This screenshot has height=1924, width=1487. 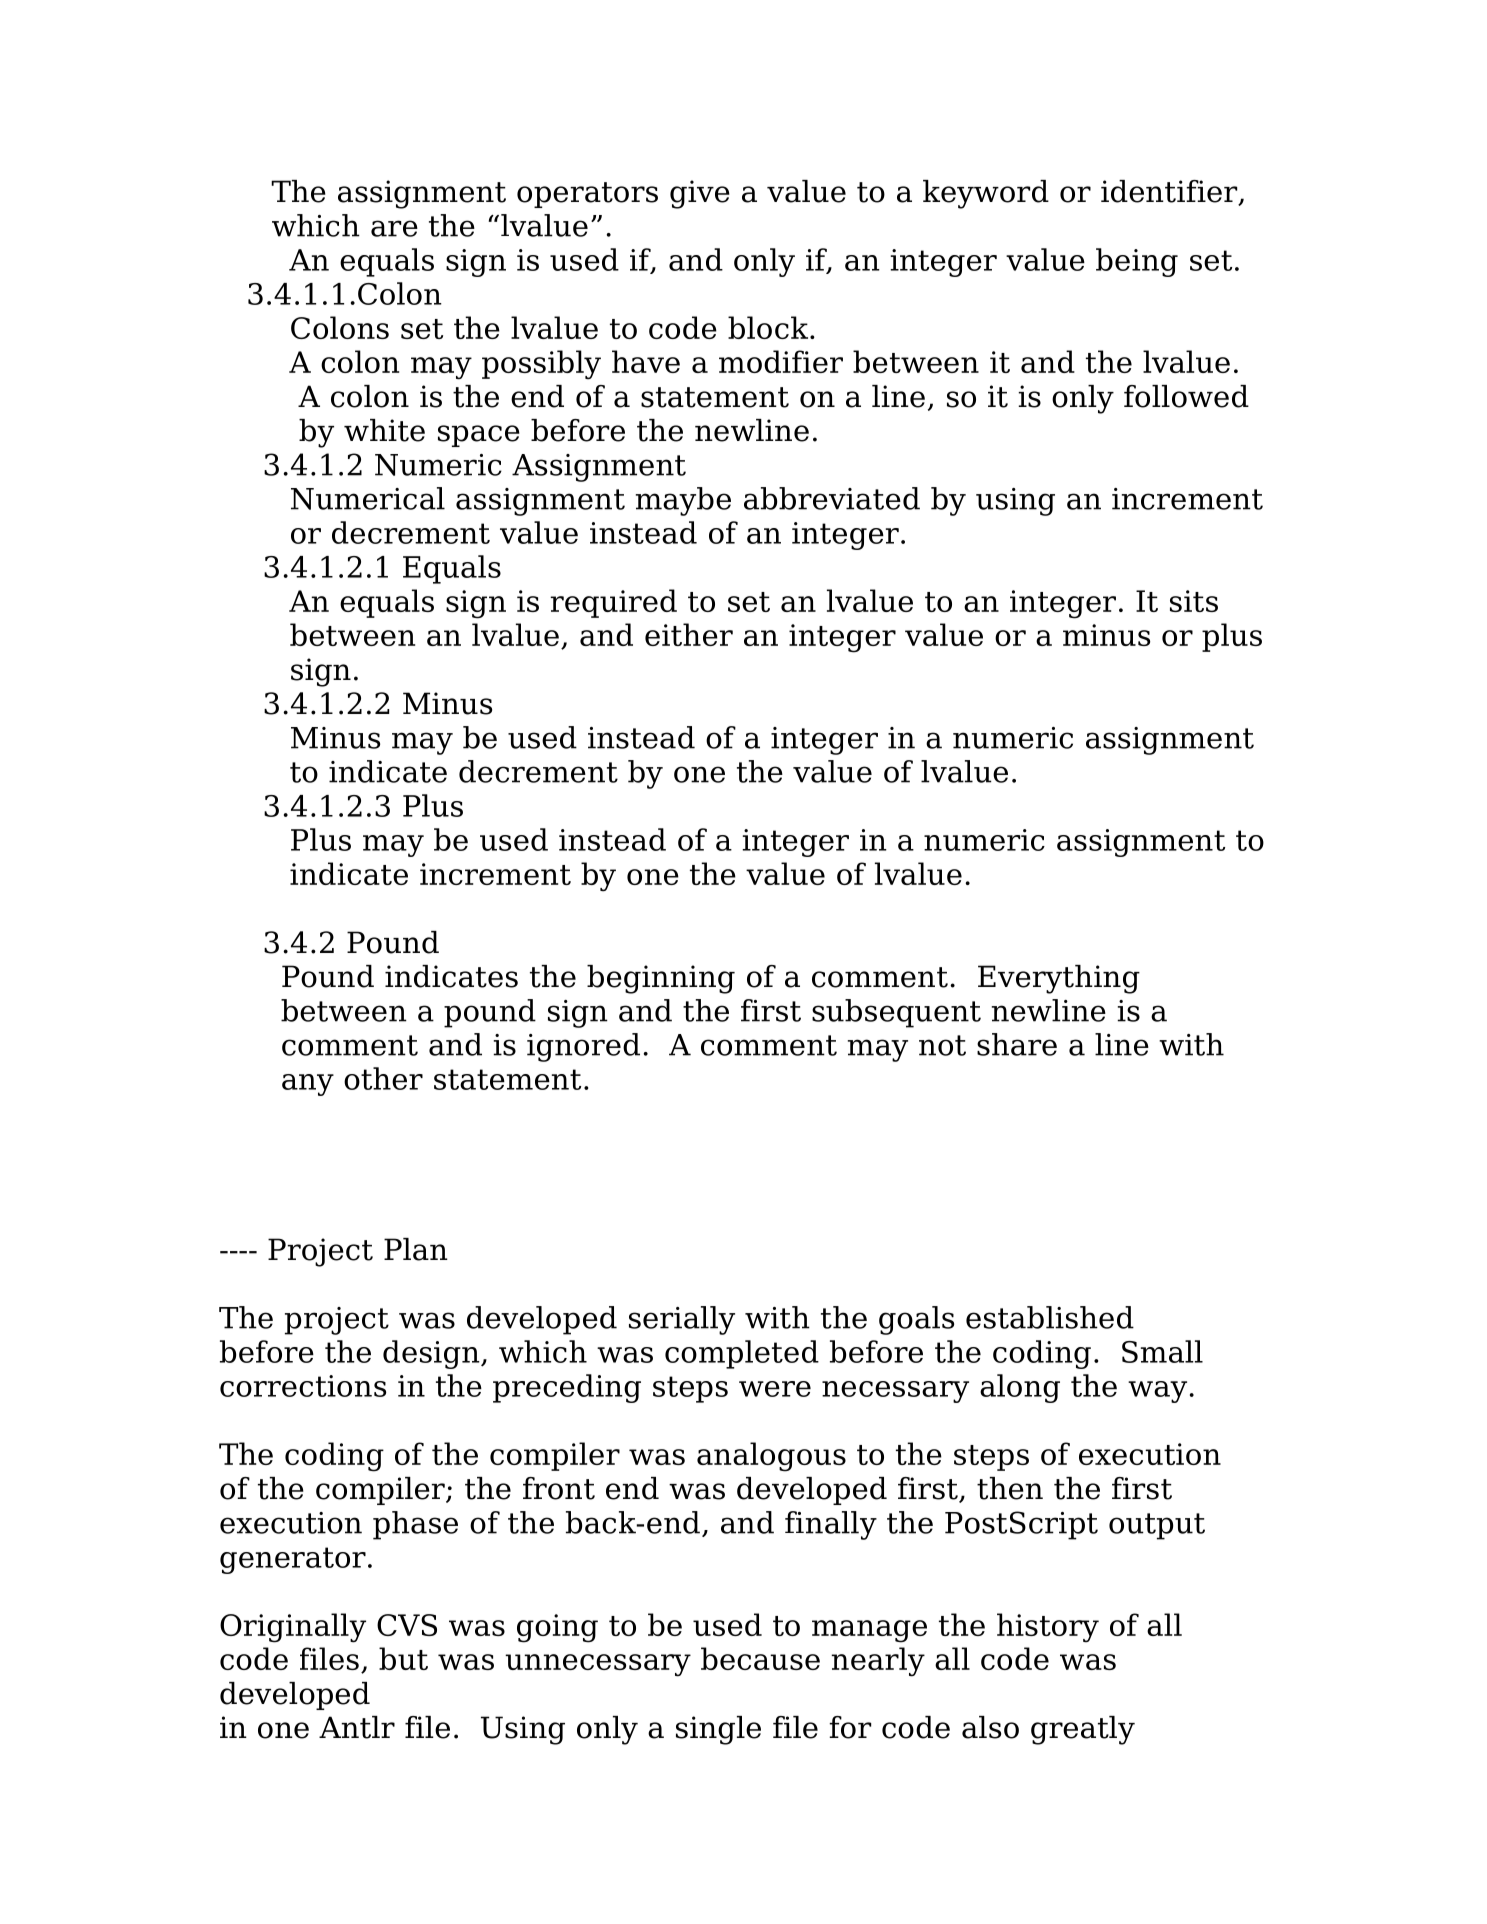 I want to click on because, so click(x=760, y=1658).
